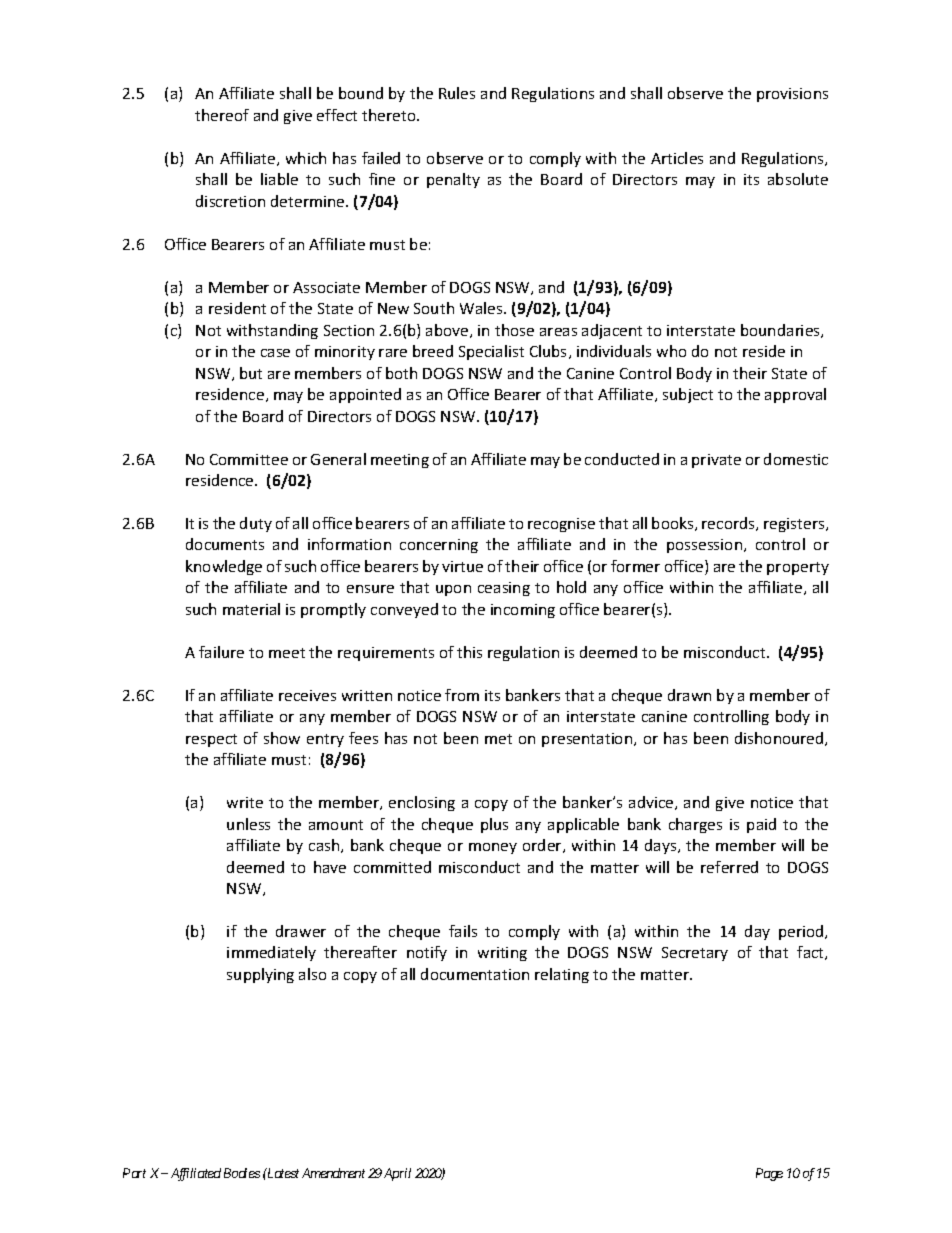 This document has width=952, height=1233. Describe the element at coordinates (249, 459) in the document. I see `Committee` at that location.
